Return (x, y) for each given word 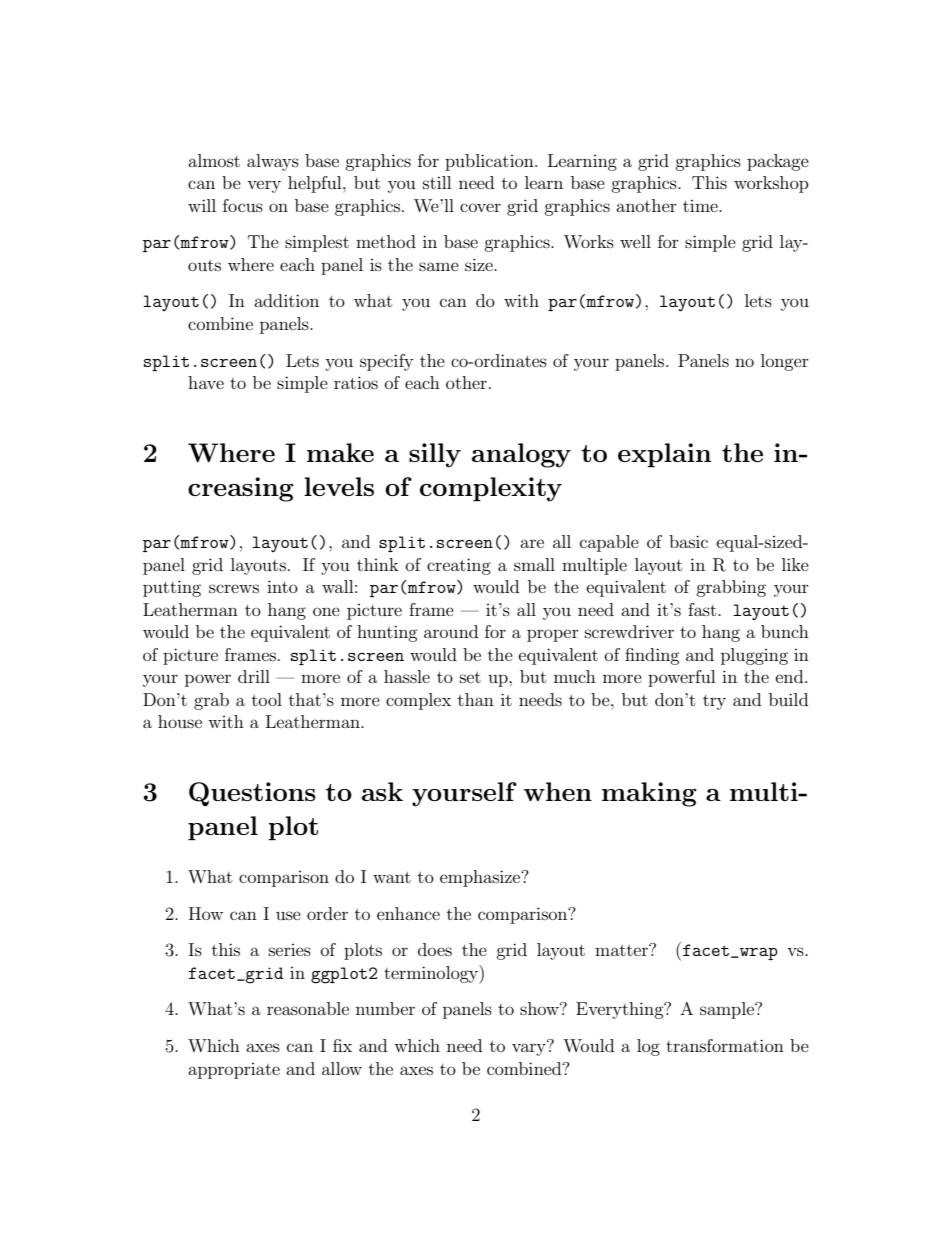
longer (785, 362)
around (451, 631)
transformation (725, 1045)
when (558, 791)
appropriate (234, 1071)
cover (480, 207)
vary (530, 1048)
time (701, 206)
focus (243, 205)
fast (703, 609)
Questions (252, 794)
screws (234, 588)
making (649, 794)
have (206, 382)
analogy (521, 455)
